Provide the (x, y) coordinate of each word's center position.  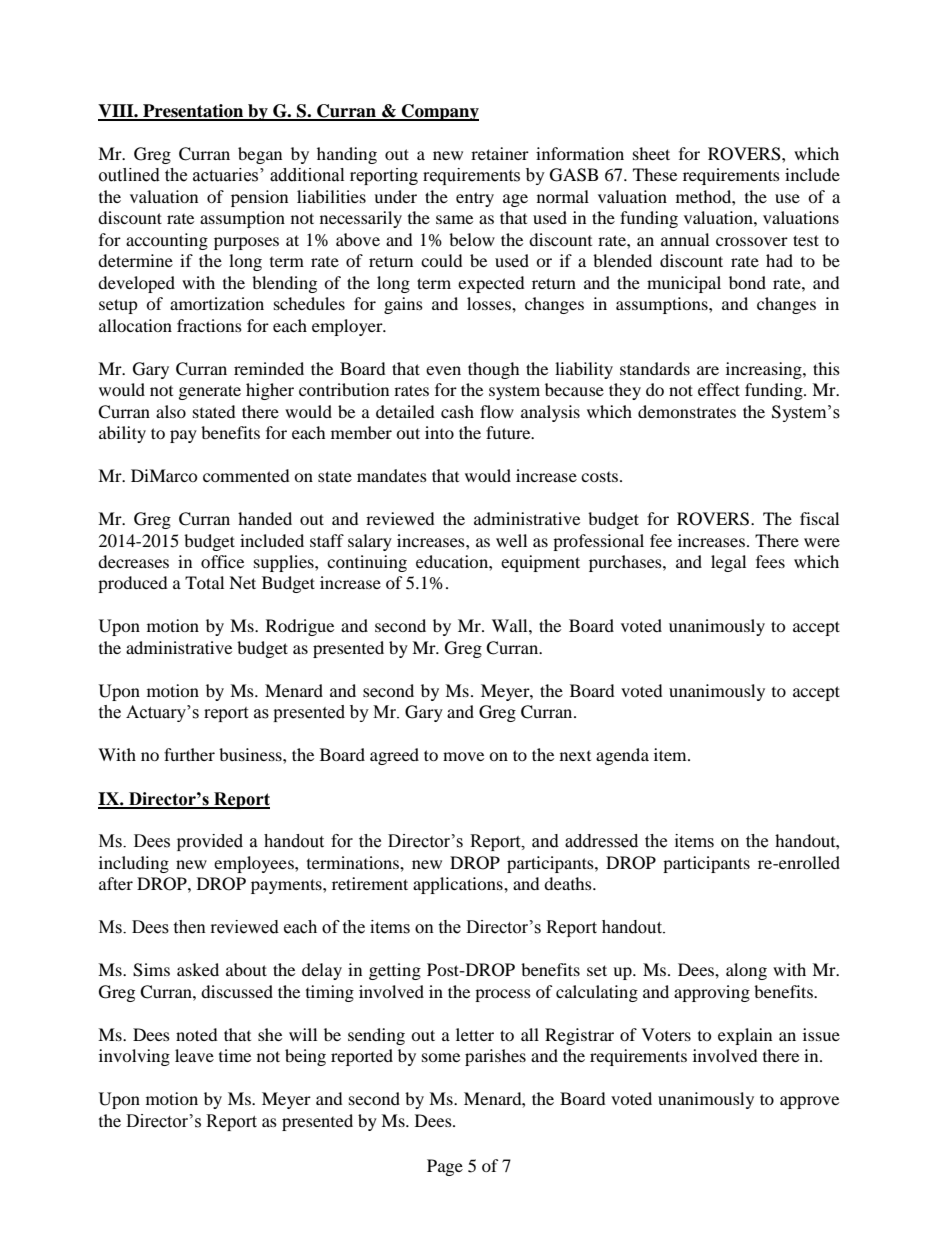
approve (809, 1102)
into (439, 432)
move (463, 756)
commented (246, 475)
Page (445, 1167)
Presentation (193, 112)
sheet (651, 153)
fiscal (819, 518)
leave (194, 1055)
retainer (500, 153)
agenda (622, 756)
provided (210, 842)
